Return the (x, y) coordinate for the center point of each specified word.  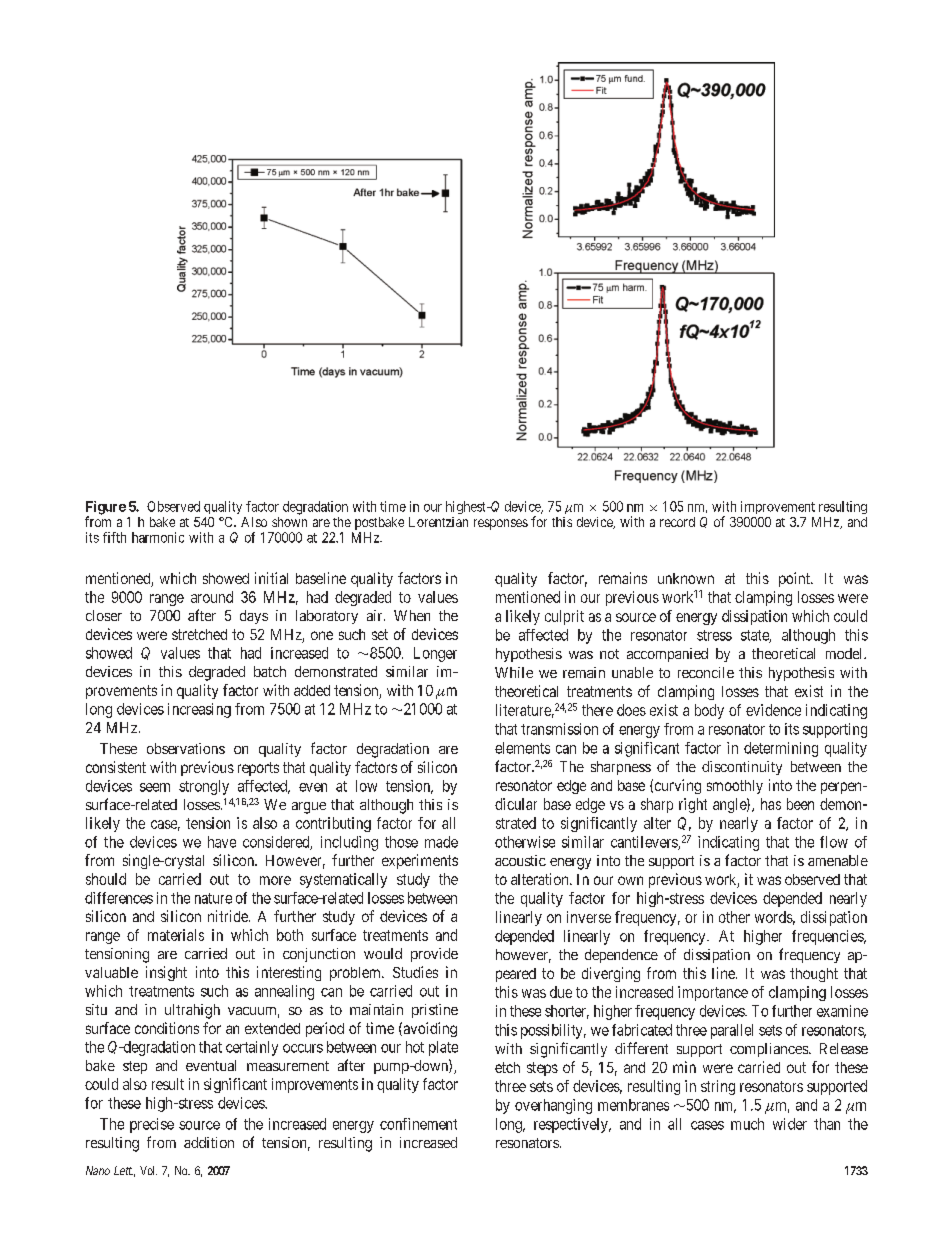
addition (209, 1142)
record (677, 522)
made (441, 842)
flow (834, 842)
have (222, 842)
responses (501, 524)
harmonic (158, 537)
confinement (418, 1124)
